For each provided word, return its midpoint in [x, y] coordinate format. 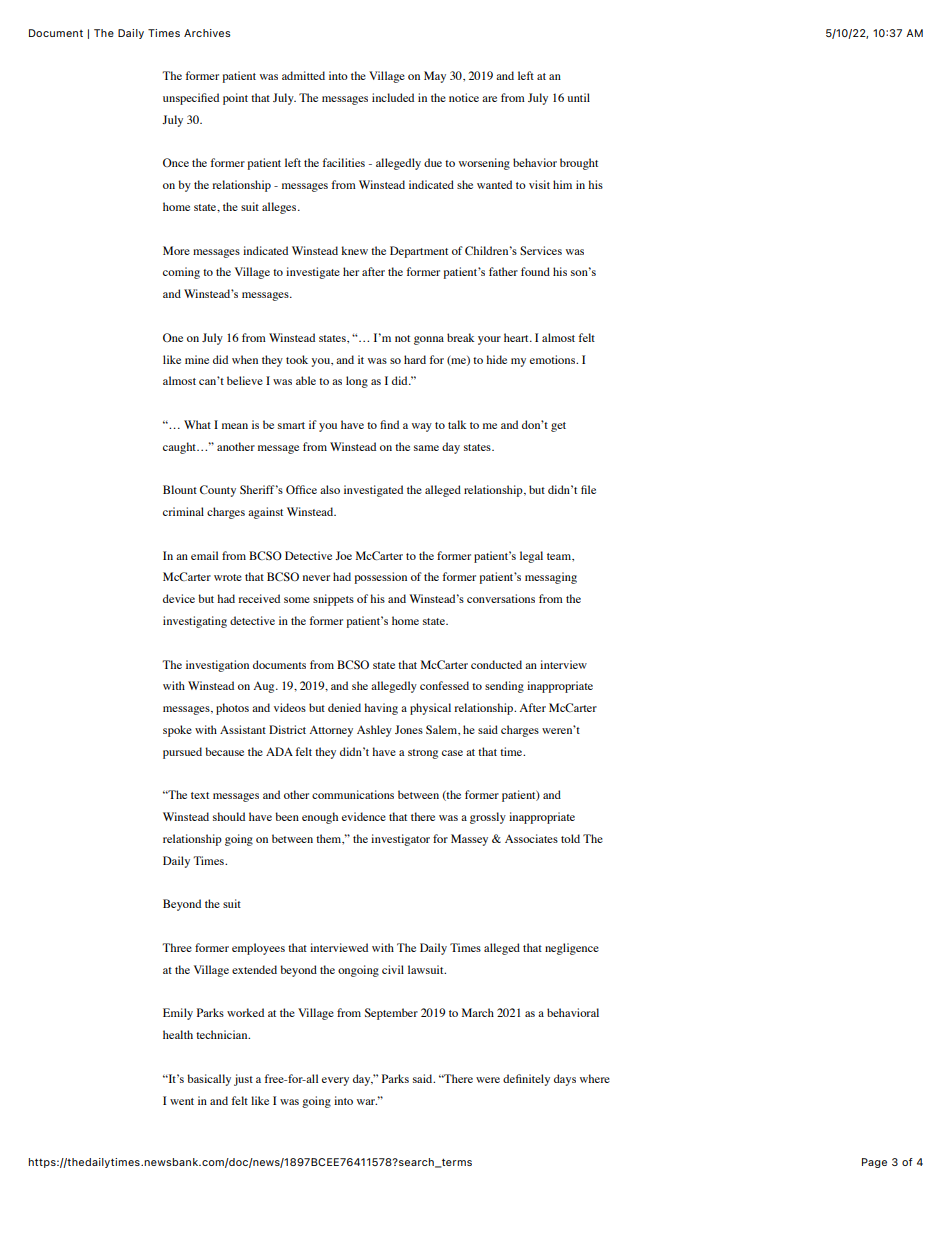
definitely [526, 1080]
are [489, 99]
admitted [303, 75]
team [560, 556]
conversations [501, 598]
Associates [531, 838]
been [287, 816]
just [243, 1080]
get [558, 427]
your [489, 340]
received [259, 598]
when [245, 359]
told [570, 838]
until [579, 97]
